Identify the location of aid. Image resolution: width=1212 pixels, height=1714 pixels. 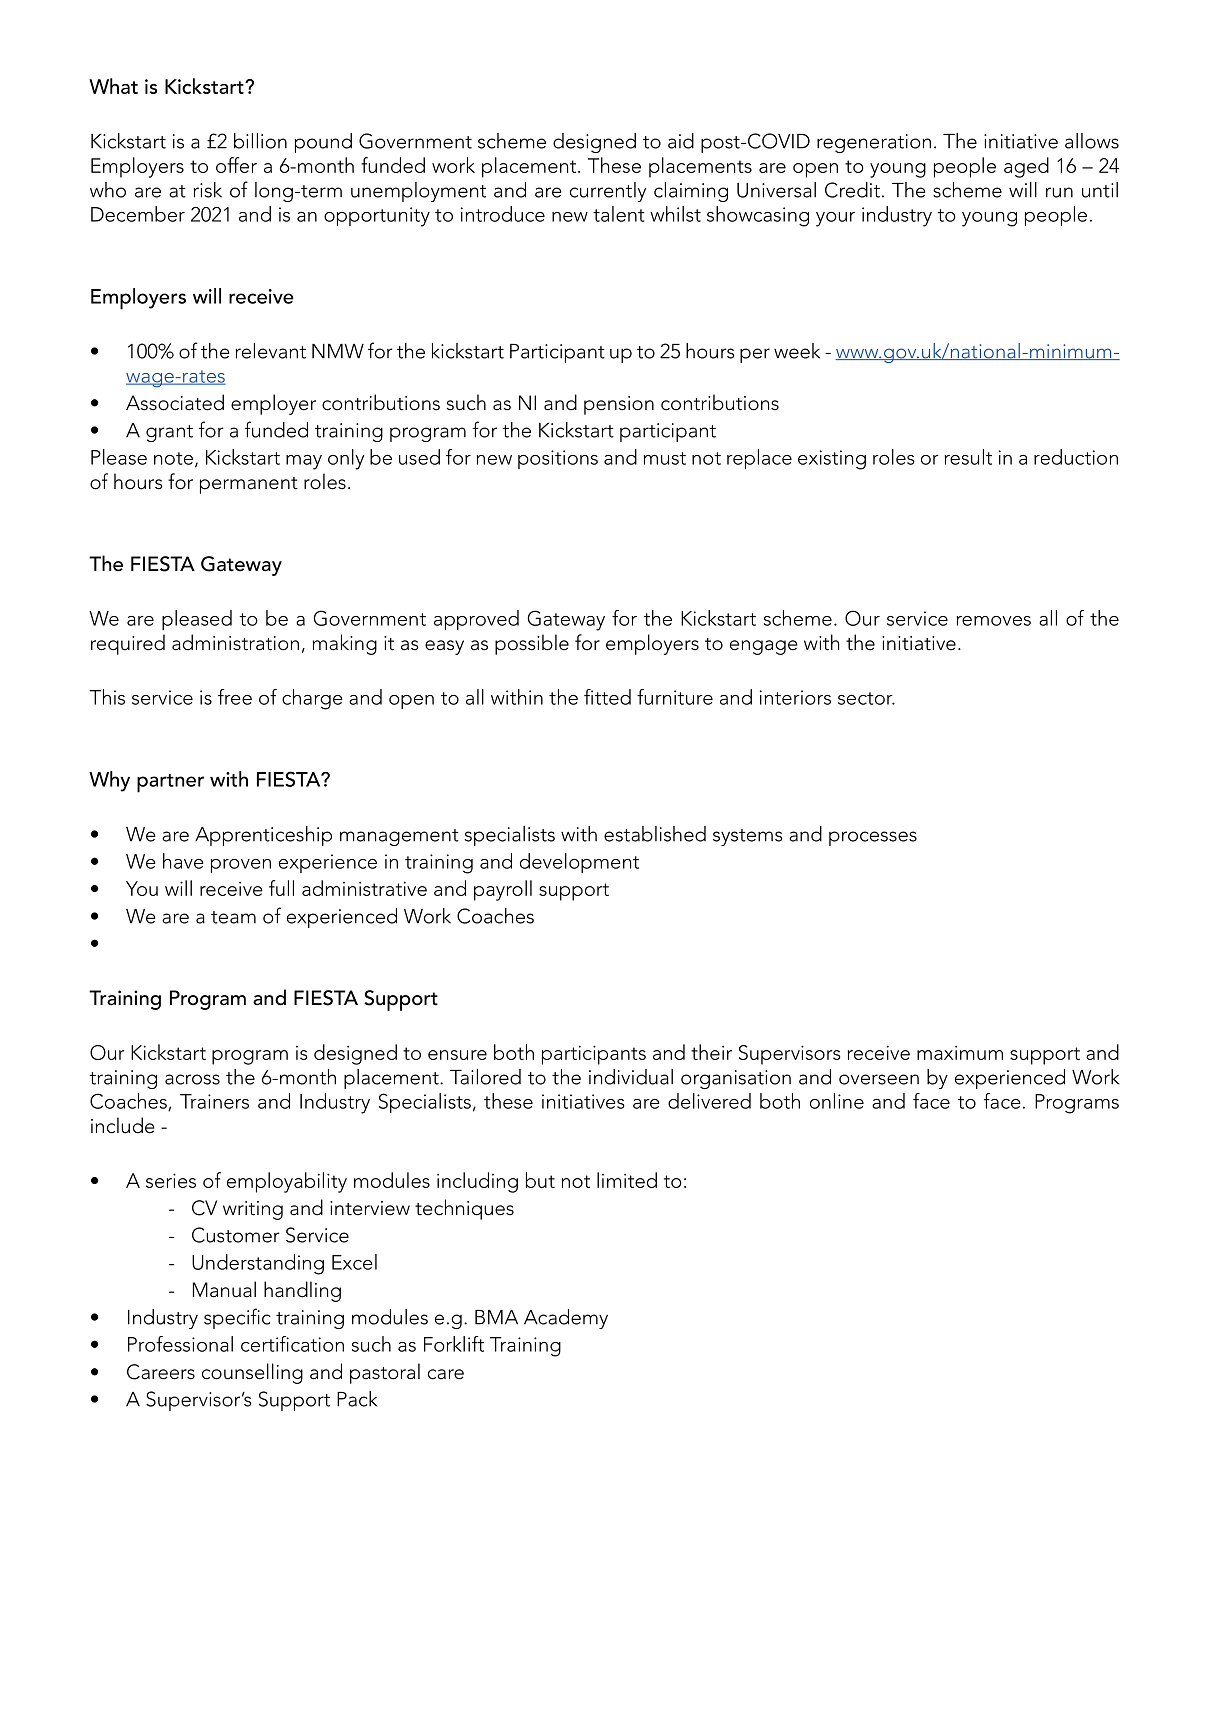
(681, 141).
